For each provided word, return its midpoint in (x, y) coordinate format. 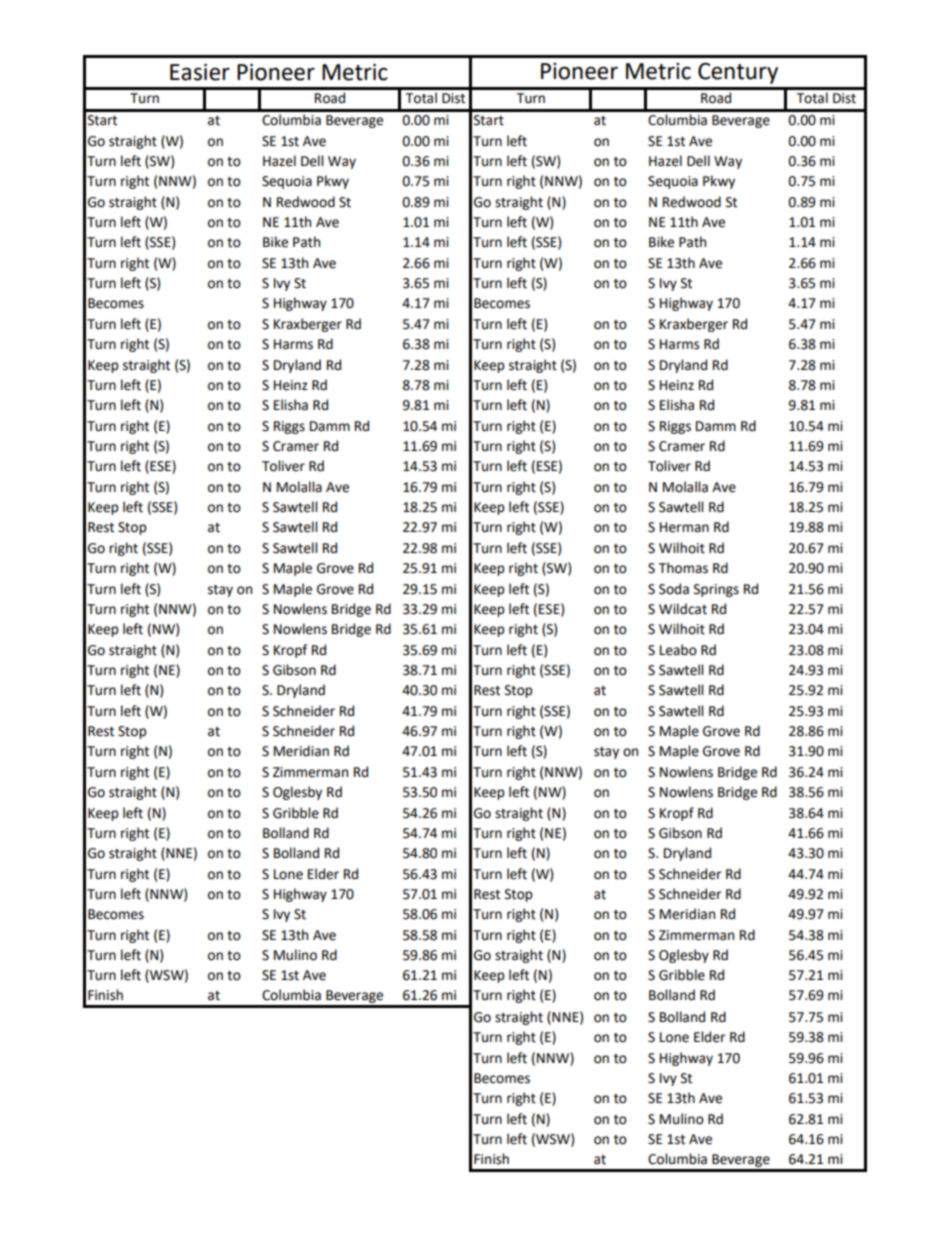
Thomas (683, 568)
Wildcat (683, 609)
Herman (684, 527)
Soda (674, 589)
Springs (716, 590)
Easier (200, 72)
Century (738, 73)
